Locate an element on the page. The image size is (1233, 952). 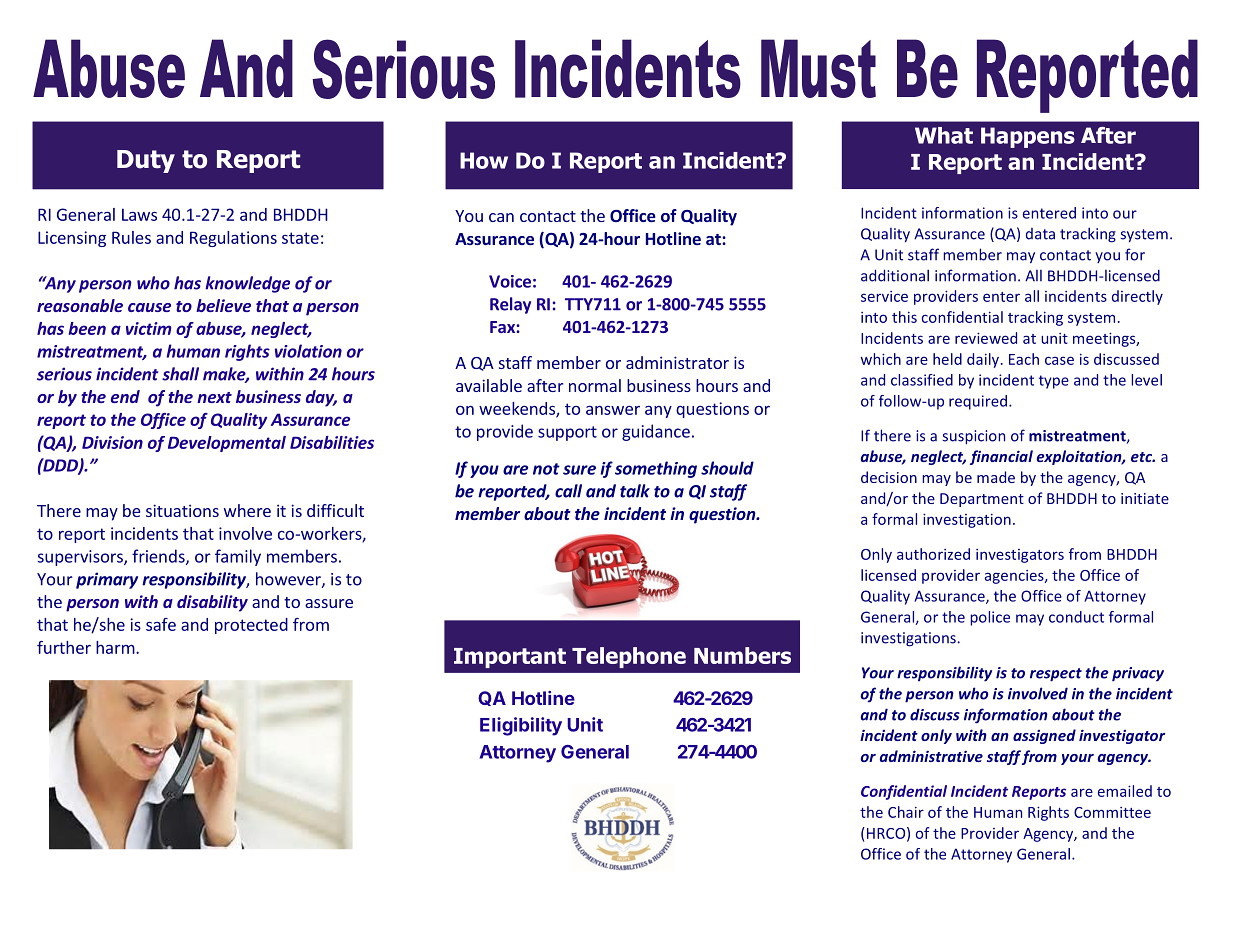
Each is located at coordinates (1024, 359).
